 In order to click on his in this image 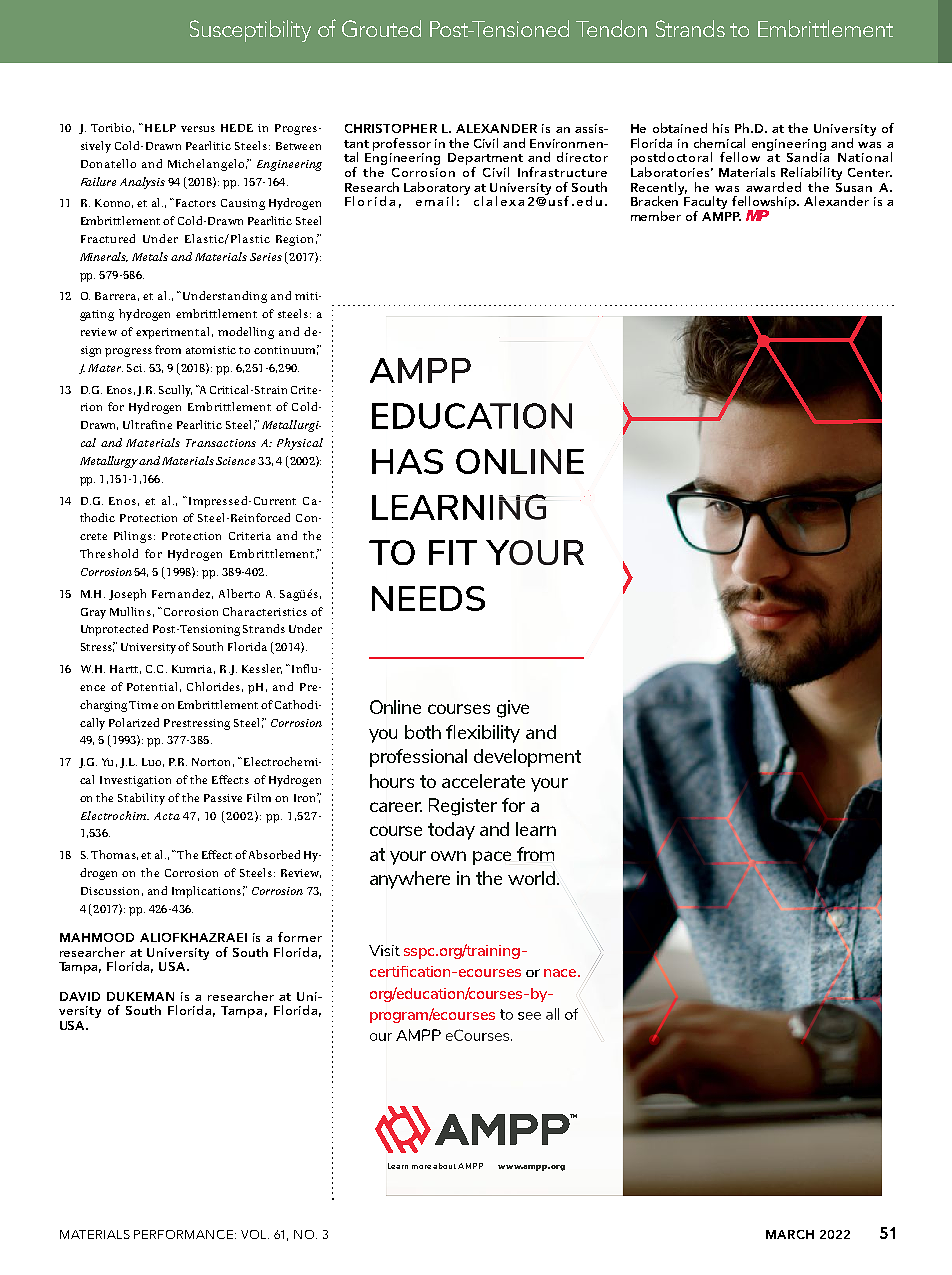, I will do `click(721, 128)`.
